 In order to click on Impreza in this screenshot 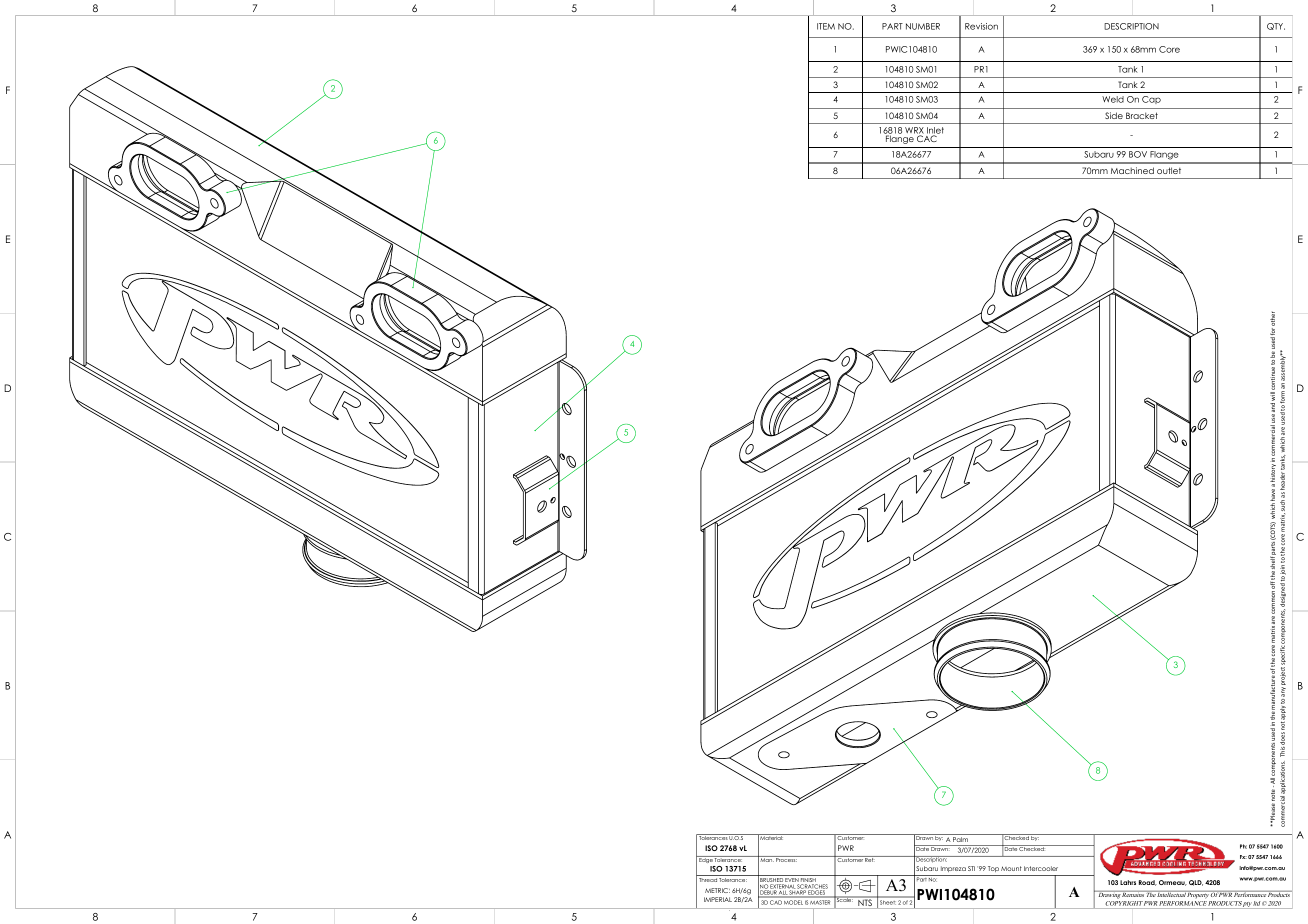, I will do `click(953, 869)`.
